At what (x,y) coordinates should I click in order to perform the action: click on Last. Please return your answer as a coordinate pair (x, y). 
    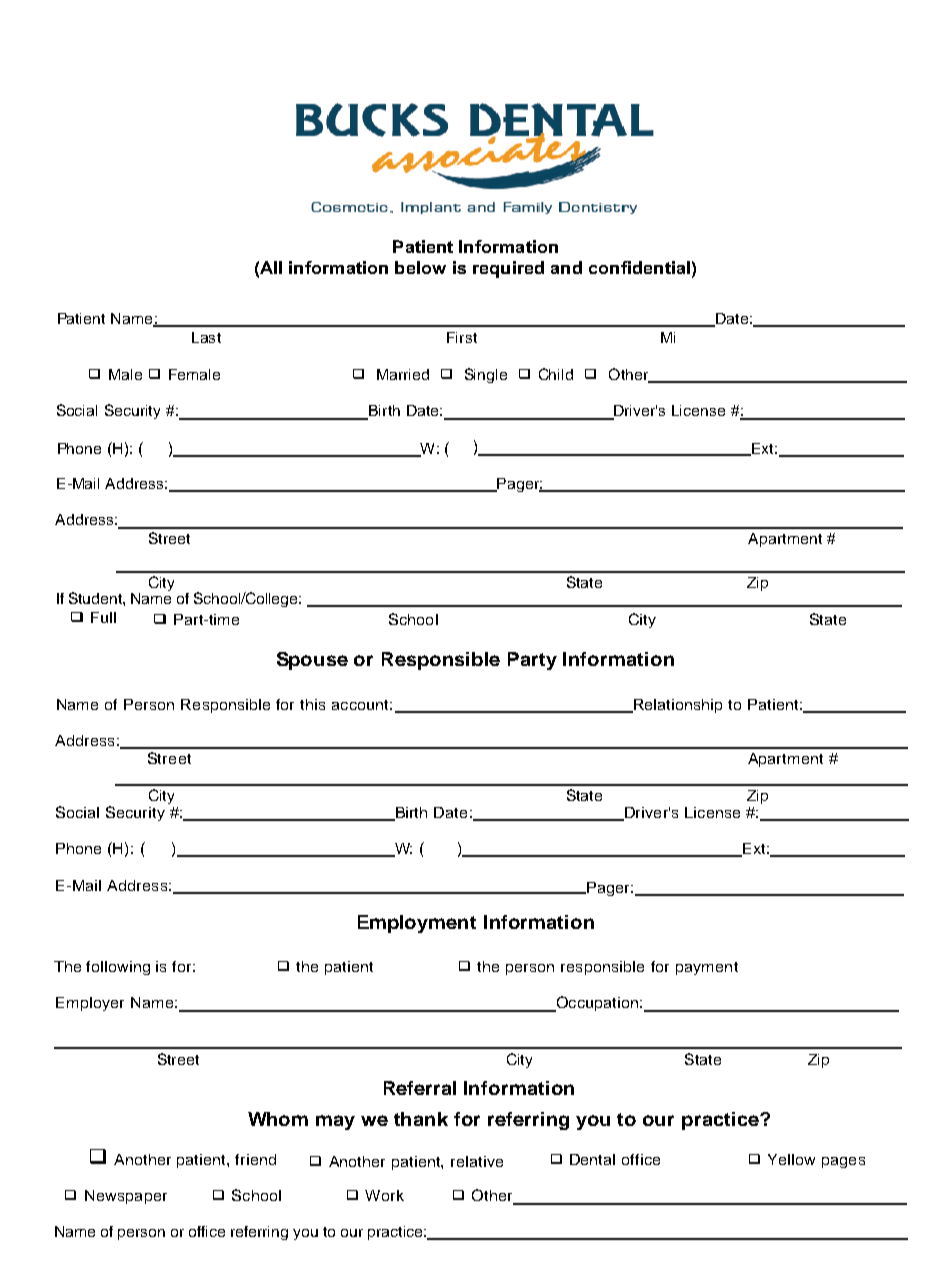
    Looking at the image, I should click on (206, 337).
